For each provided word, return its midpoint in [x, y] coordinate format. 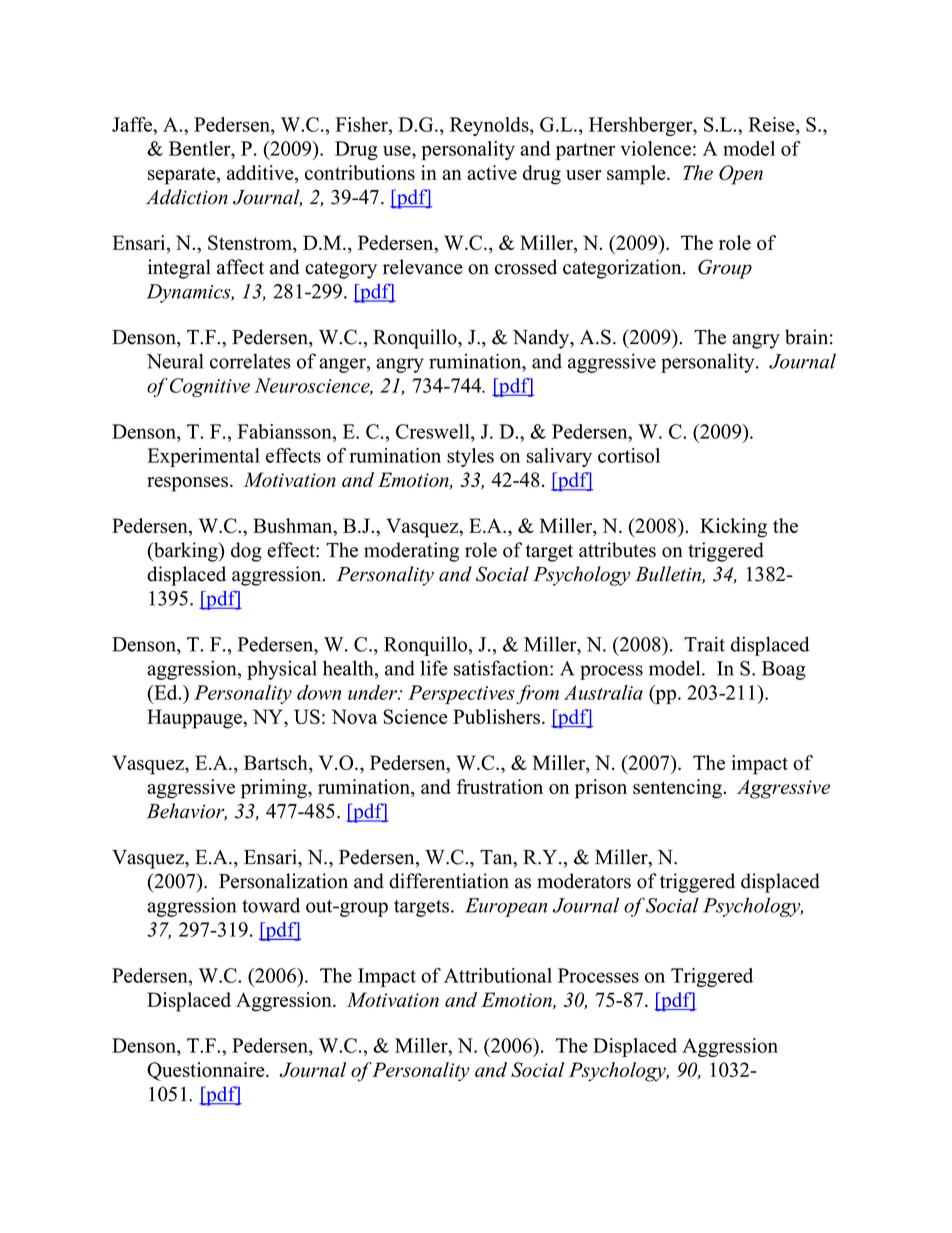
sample [637, 175]
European [506, 907]
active [492, 172]
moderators [584, 881]
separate [183, 176]
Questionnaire [207, 1071]
